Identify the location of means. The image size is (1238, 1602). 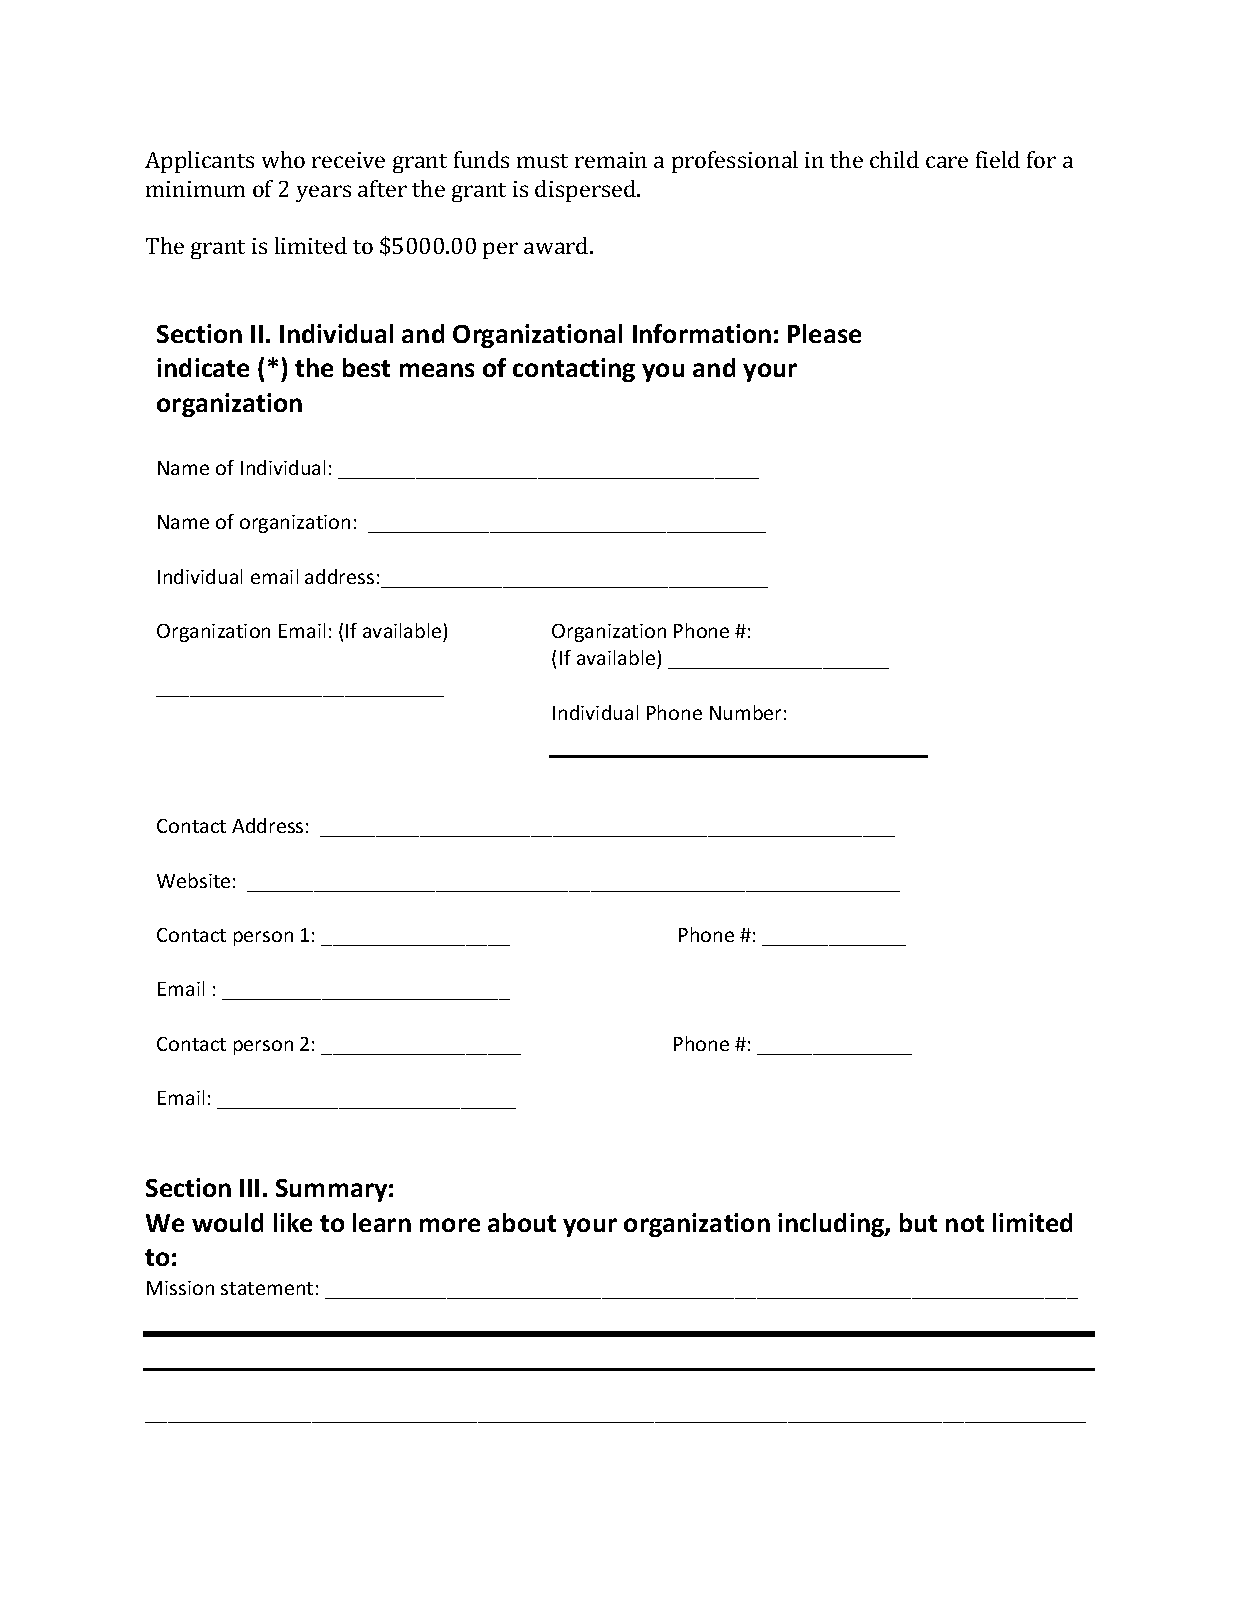
(437, 370).
